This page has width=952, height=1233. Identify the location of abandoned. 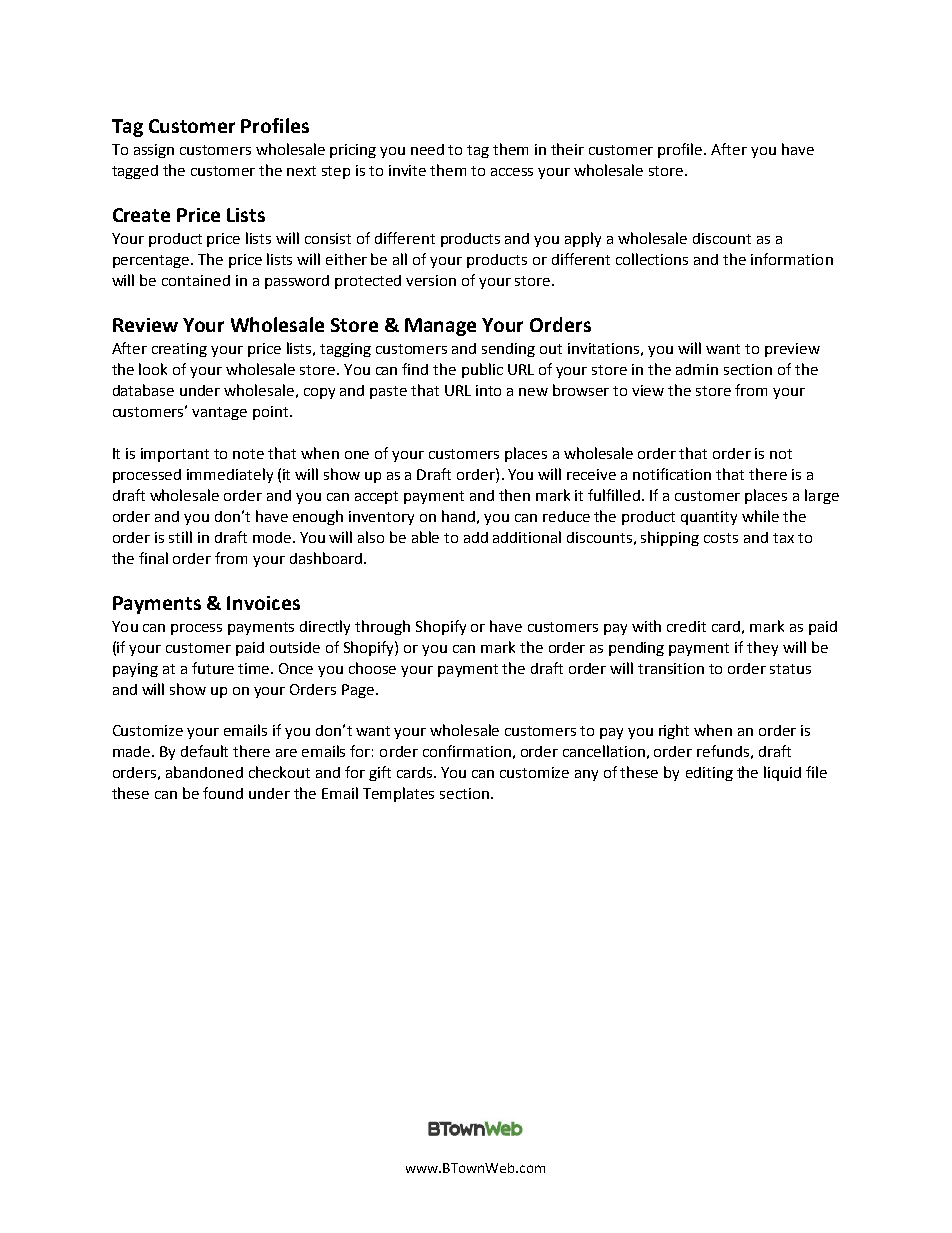
(204, 772).
